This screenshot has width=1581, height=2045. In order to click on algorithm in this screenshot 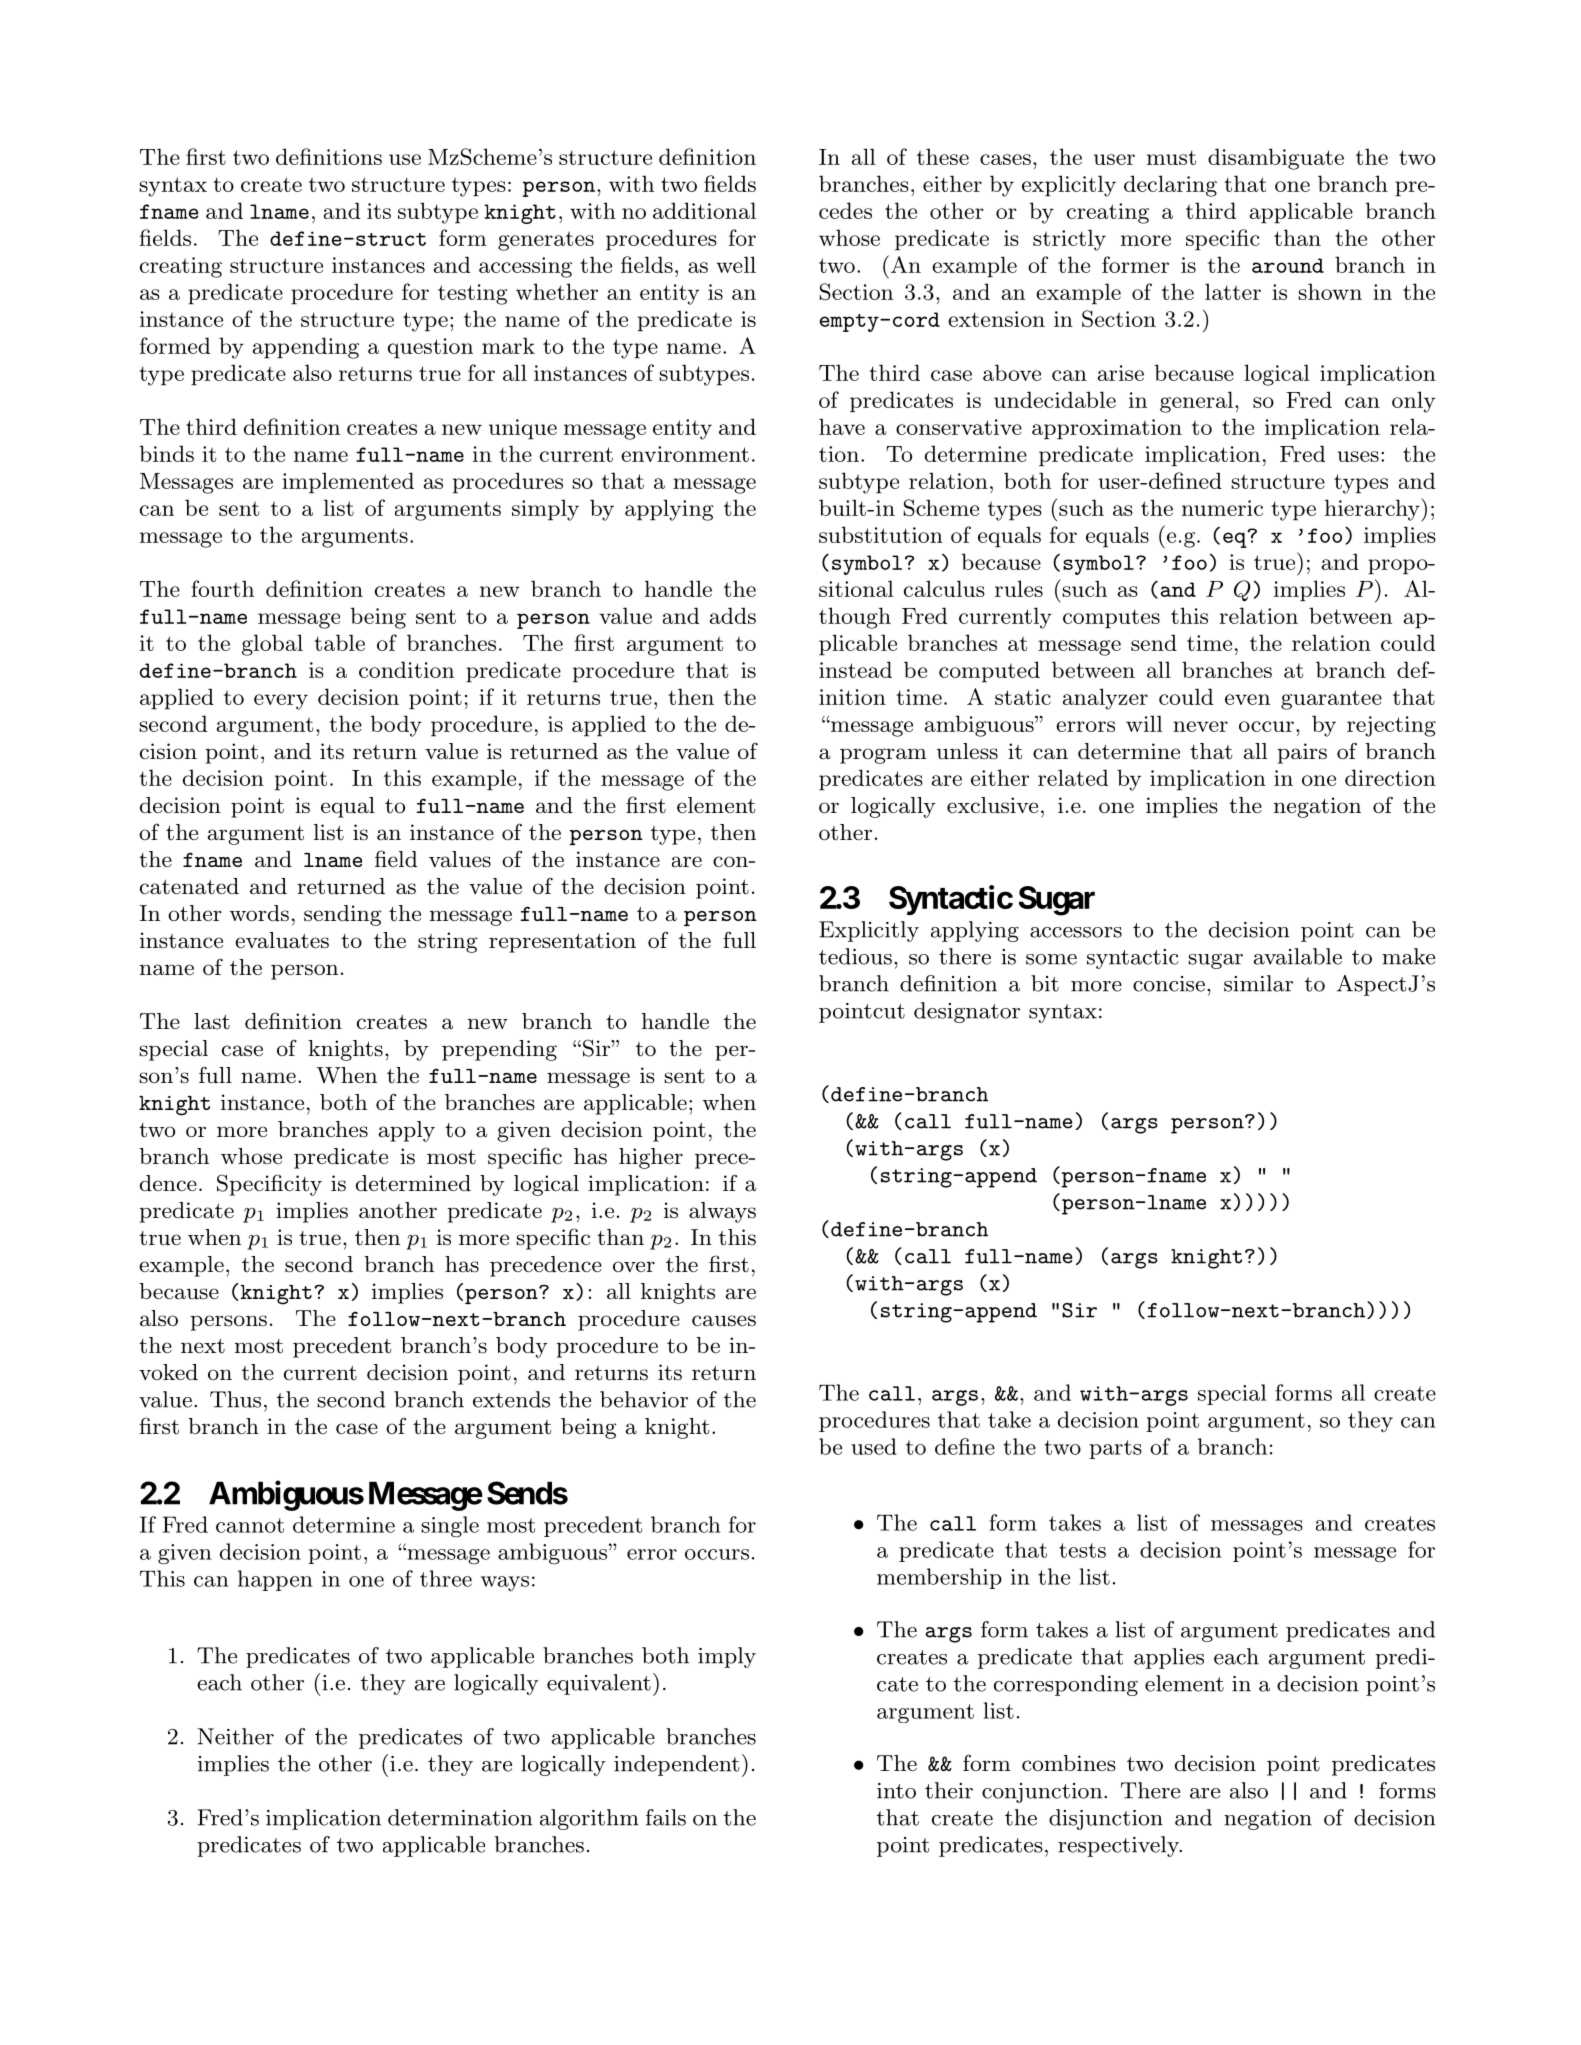, I will do `click(589, 1819)`.
